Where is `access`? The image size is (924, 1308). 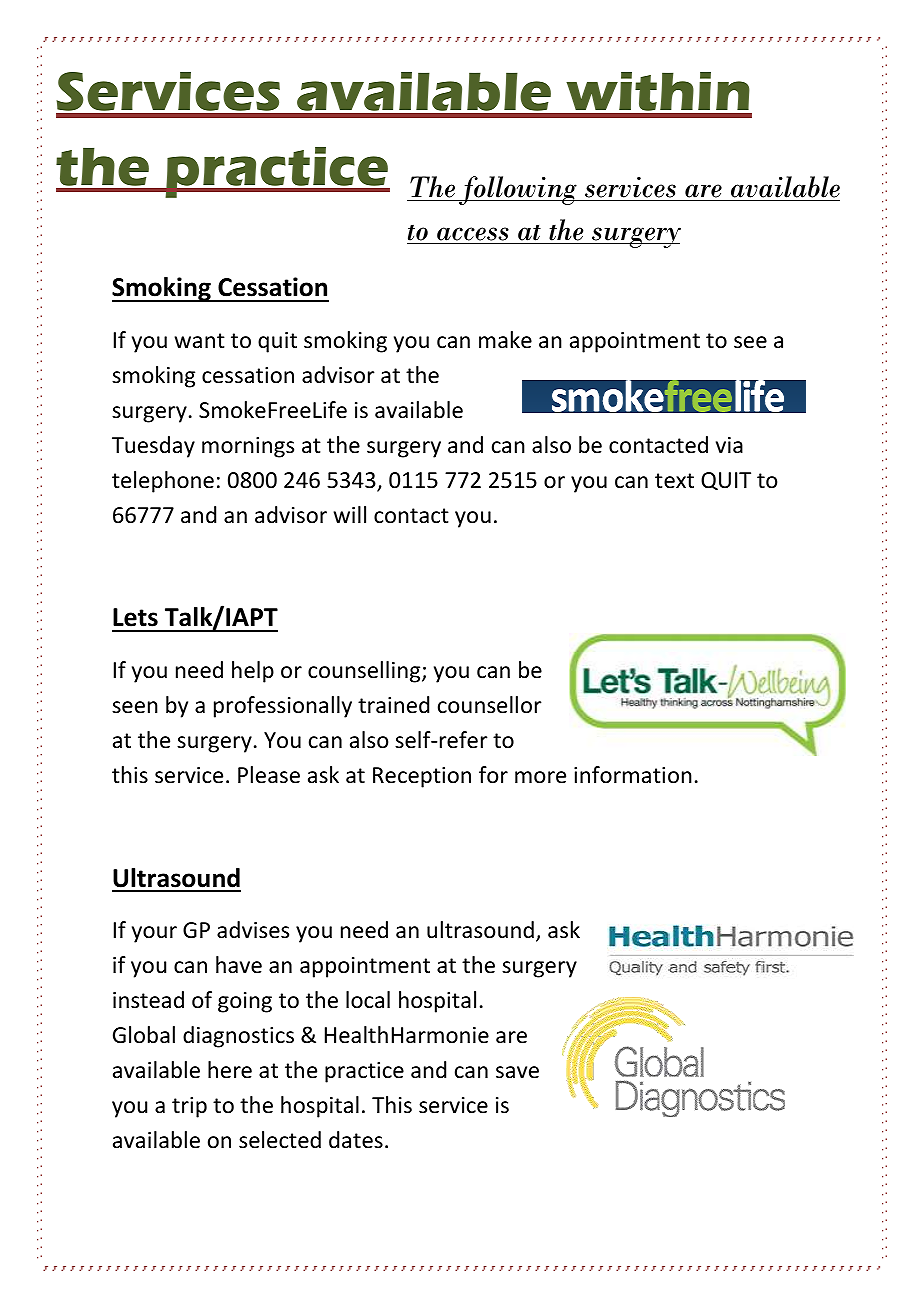
access is located at coordinates (473, 234).
